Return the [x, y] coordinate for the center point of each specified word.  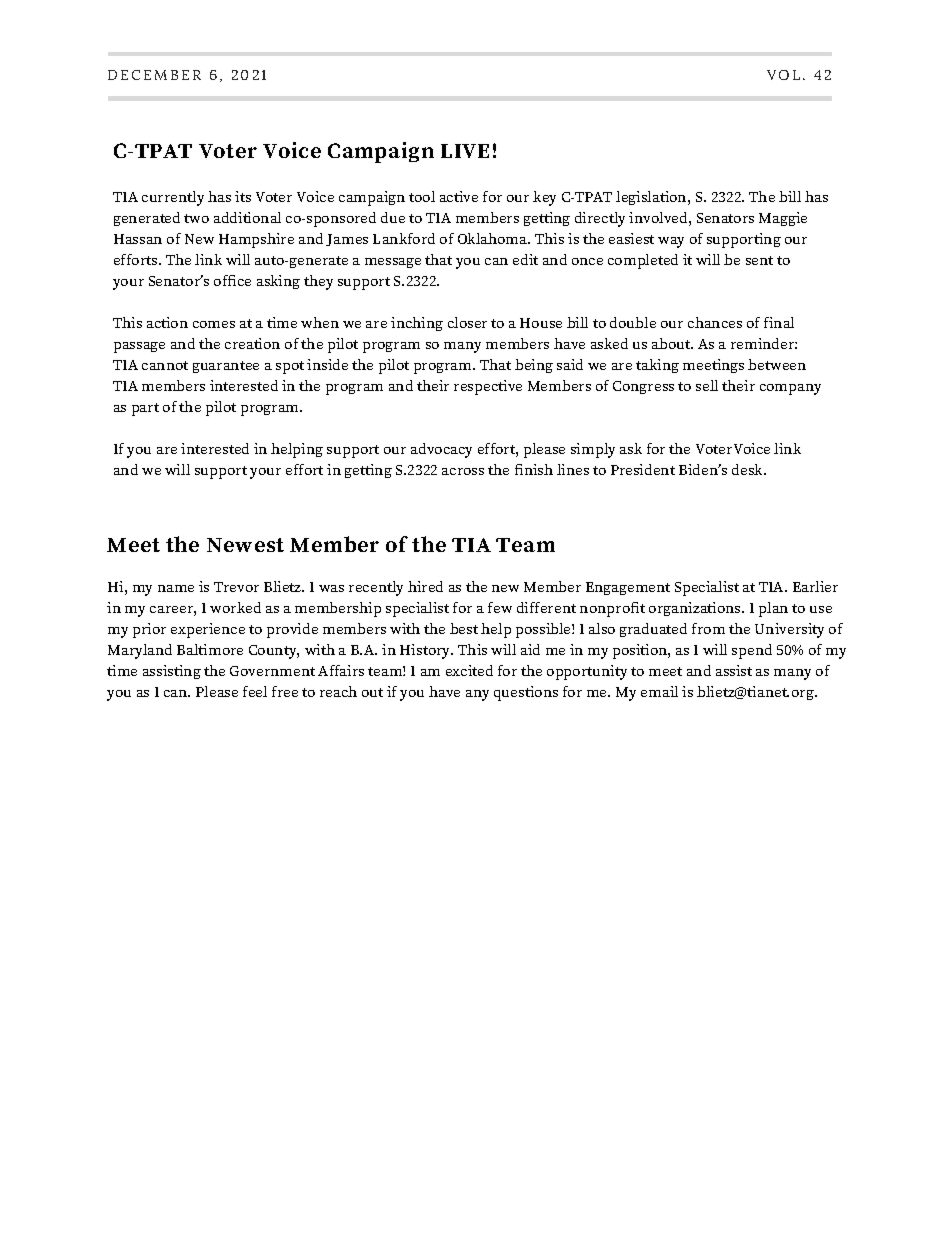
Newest [245, 545]
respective [488, 387]
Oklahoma [494, 238]
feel [255, 691]
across [463, 471]
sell [707, 385]
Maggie [783, 219]
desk [749, 469]
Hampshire [256, 240]
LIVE [465, 151]
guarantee [226, 367]
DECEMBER [154, 75]
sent [759, 260]
